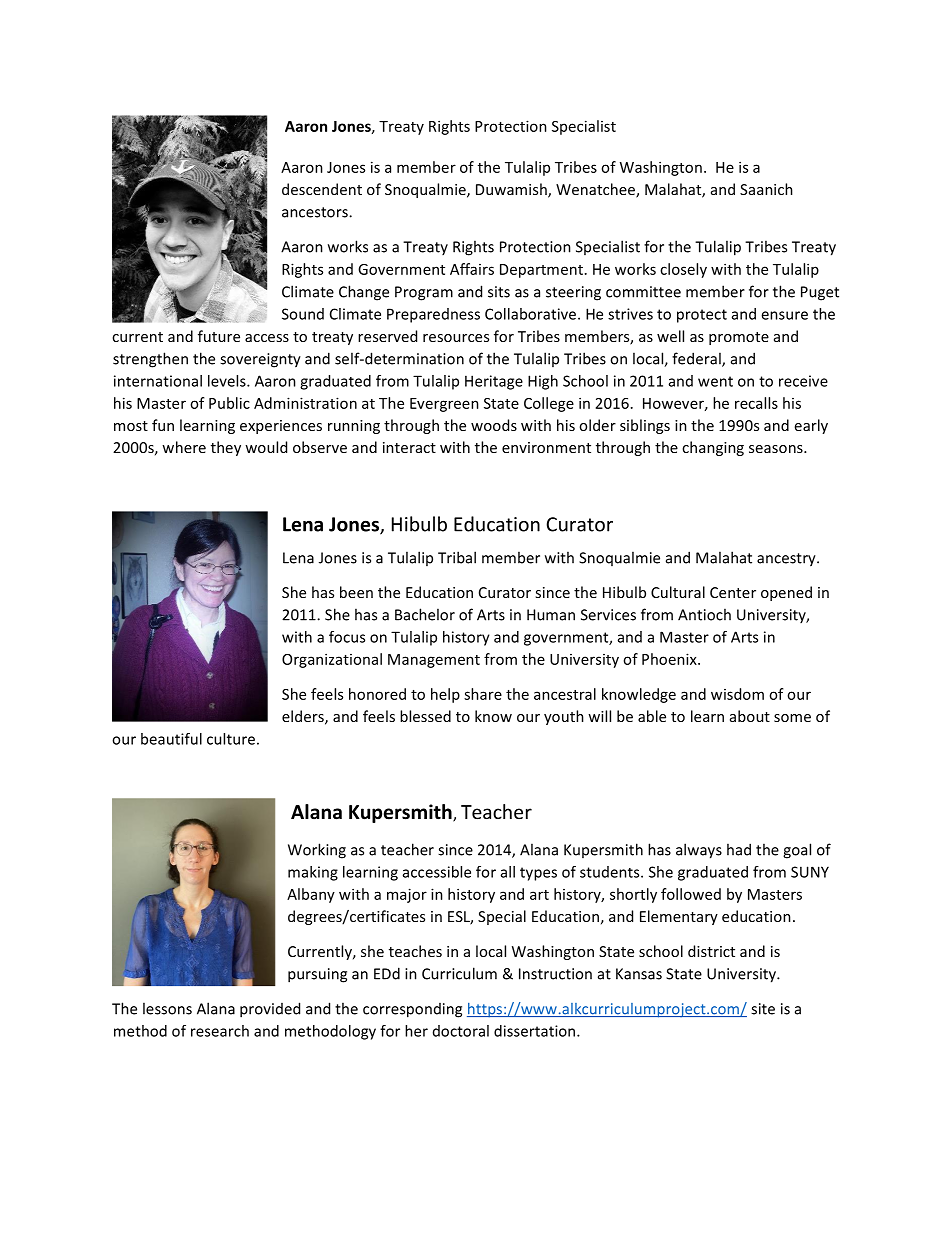  What do you see at coordinates (316, 212) in the page?
I see `ancestors` at bounding box center [316, 212].
